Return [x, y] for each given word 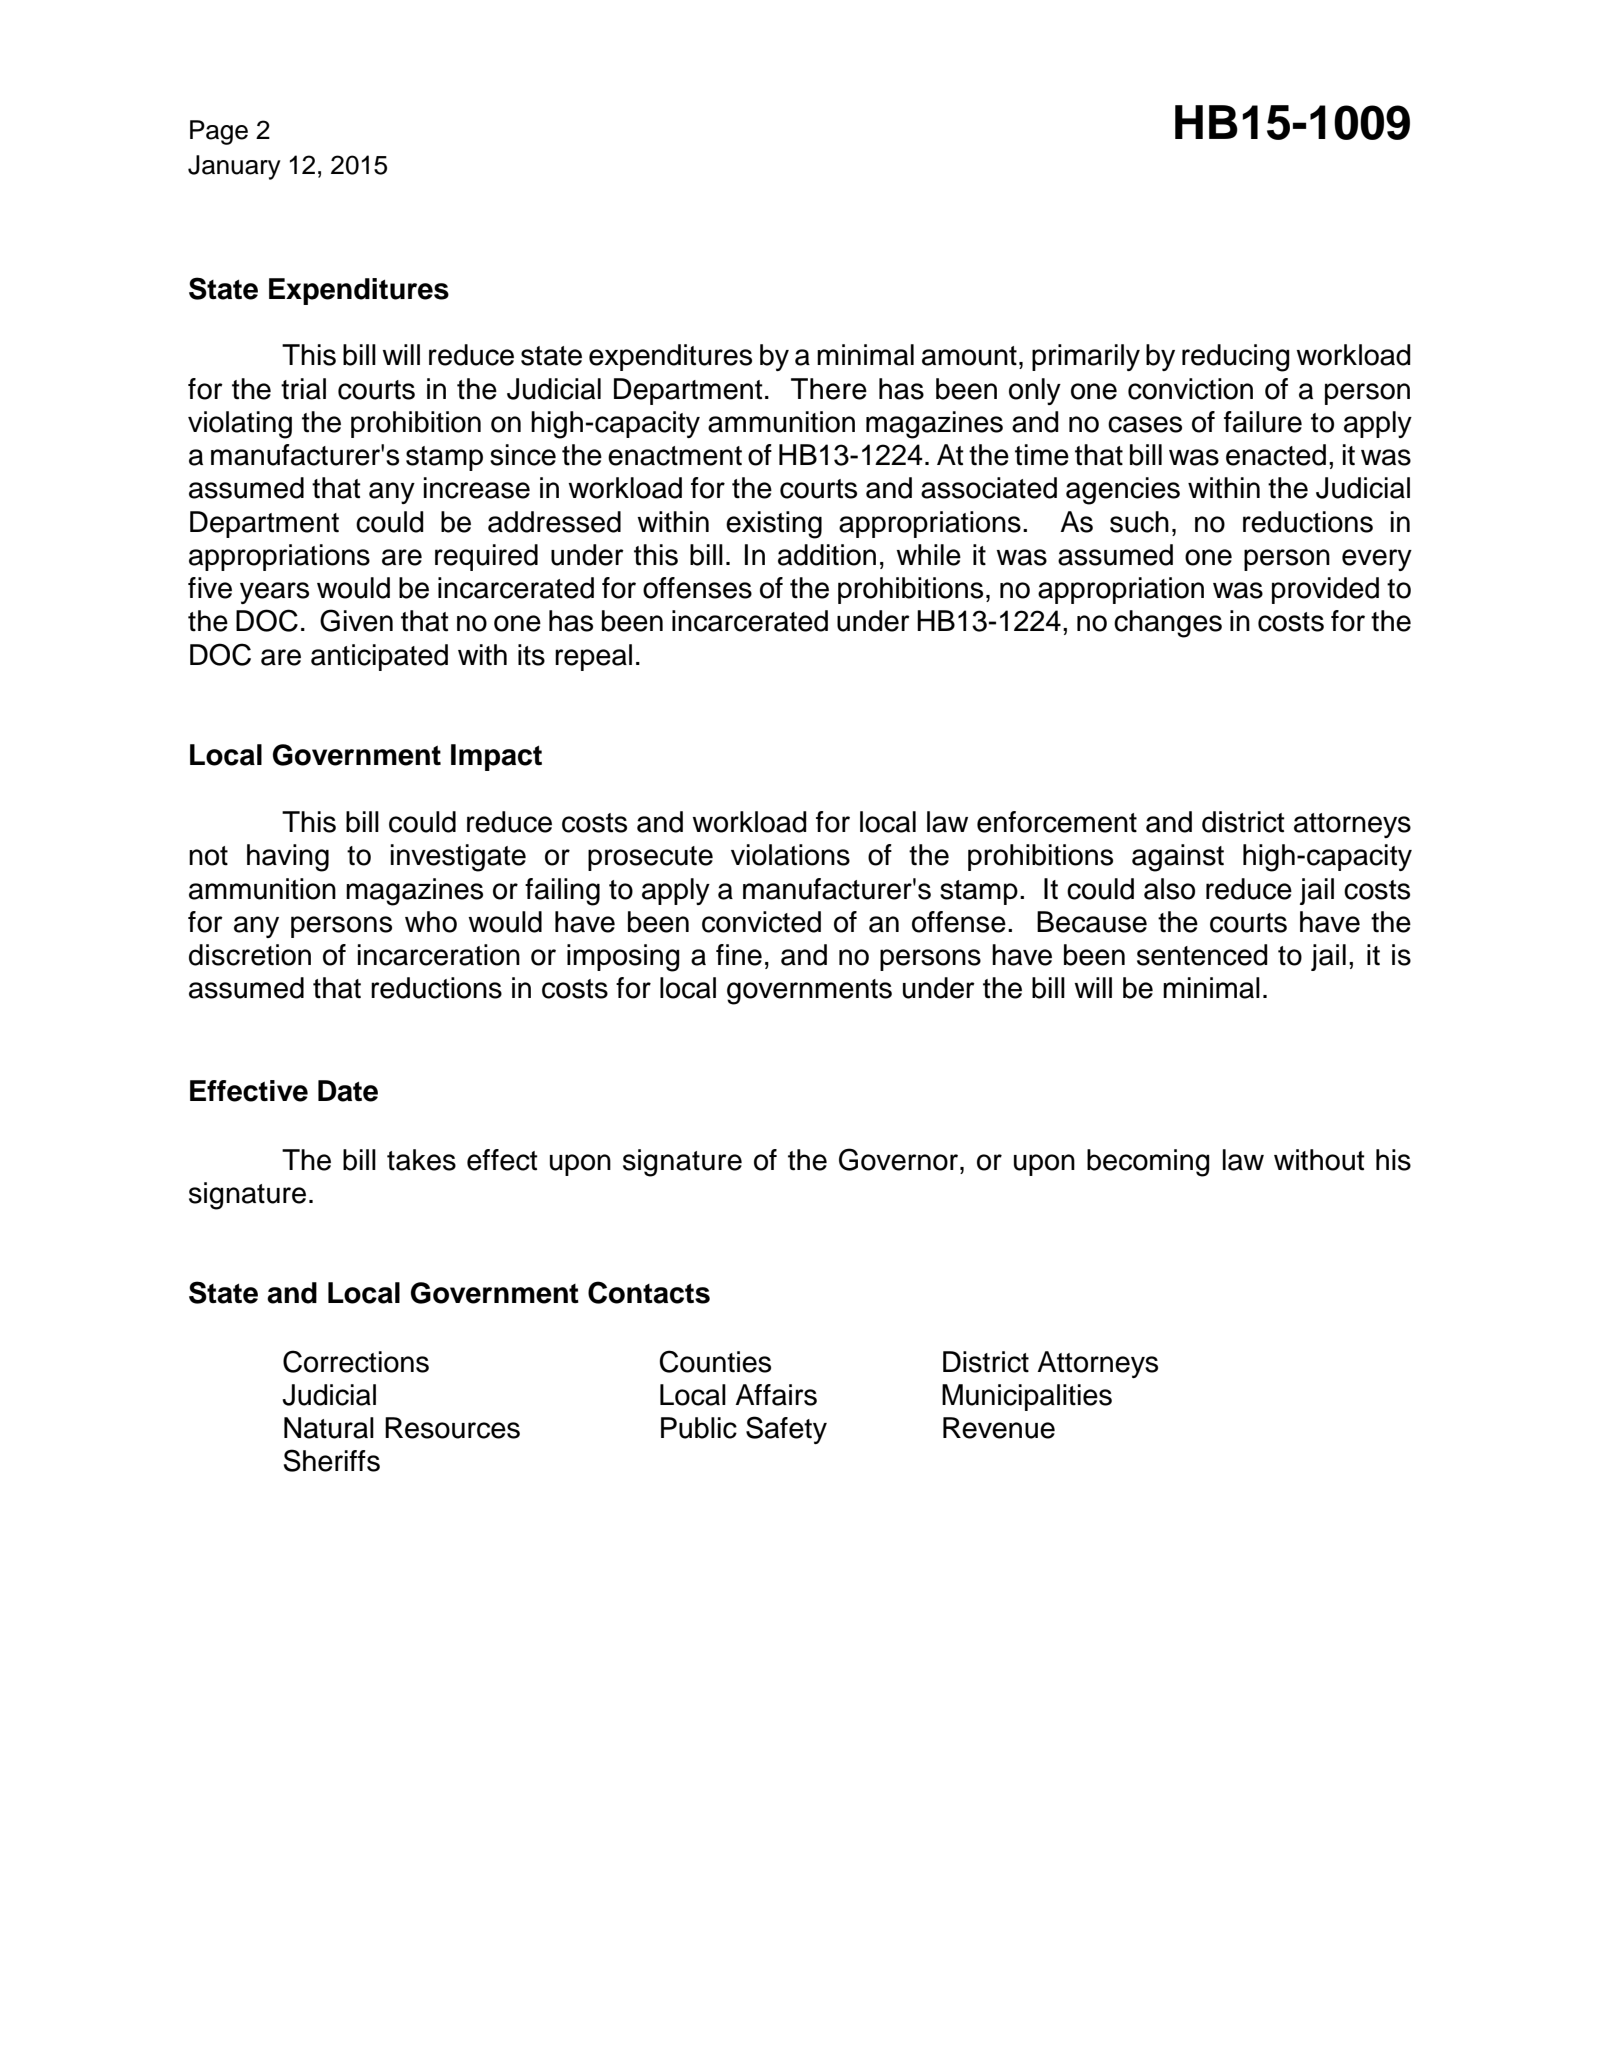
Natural [329, 1428]
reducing [1236, 358]
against [1178, 858]
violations [790, 855]
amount [969, 356]
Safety [786, 1430]
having [288, 858]
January [234, 167]
